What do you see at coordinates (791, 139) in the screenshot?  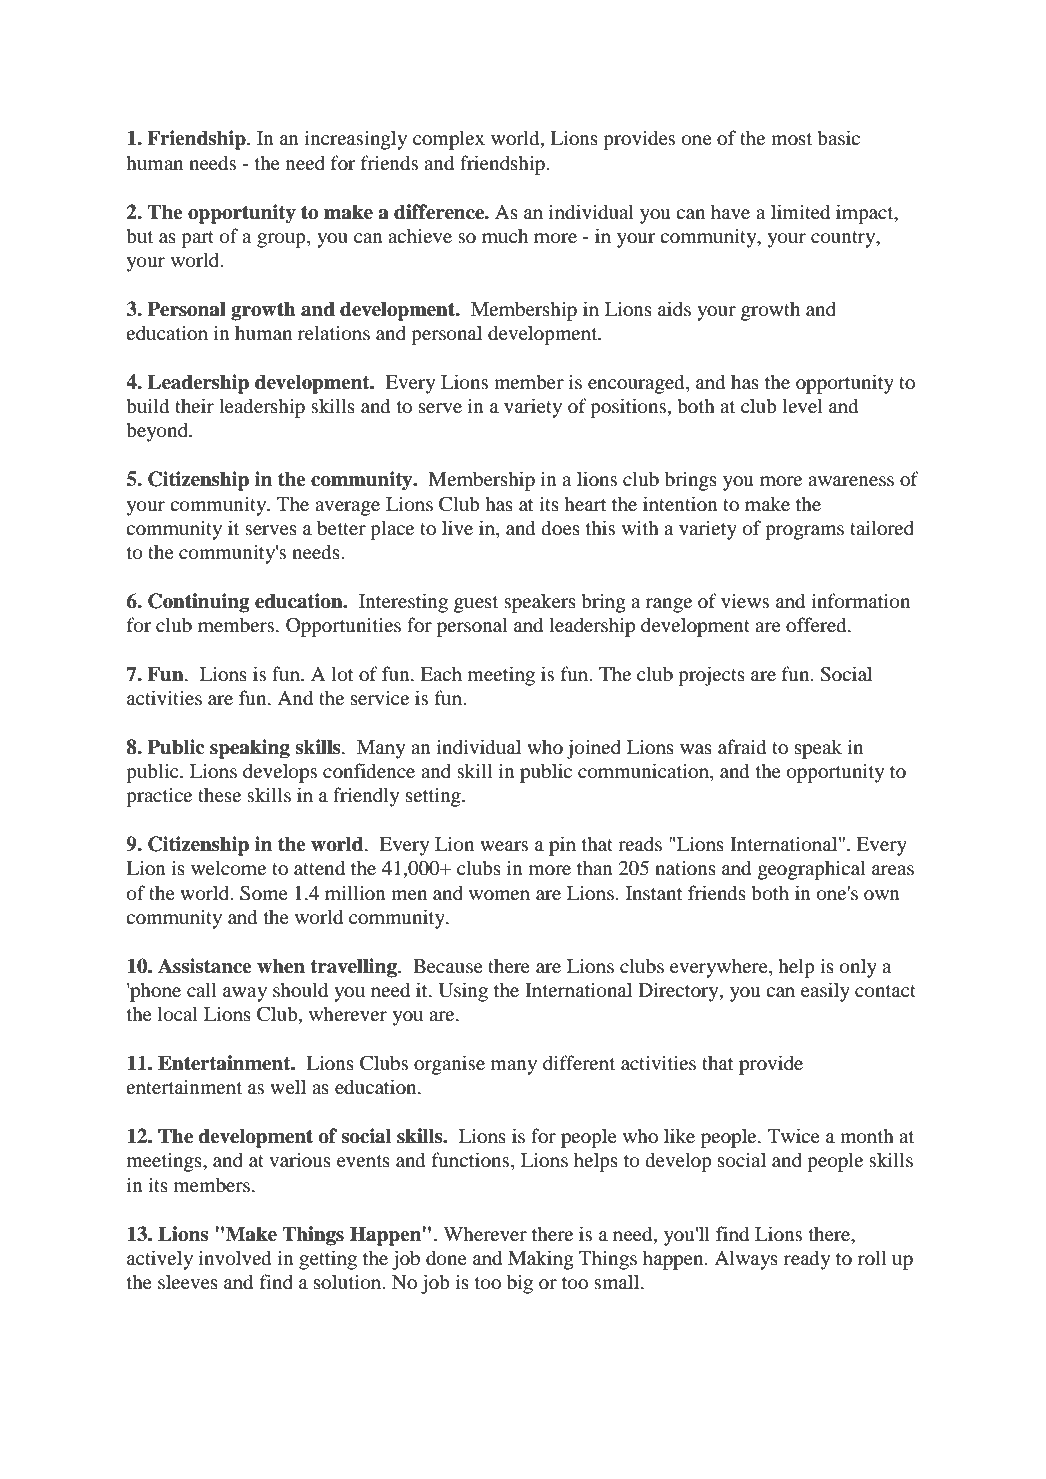 I see `most` at bounding box center [791, 139].
